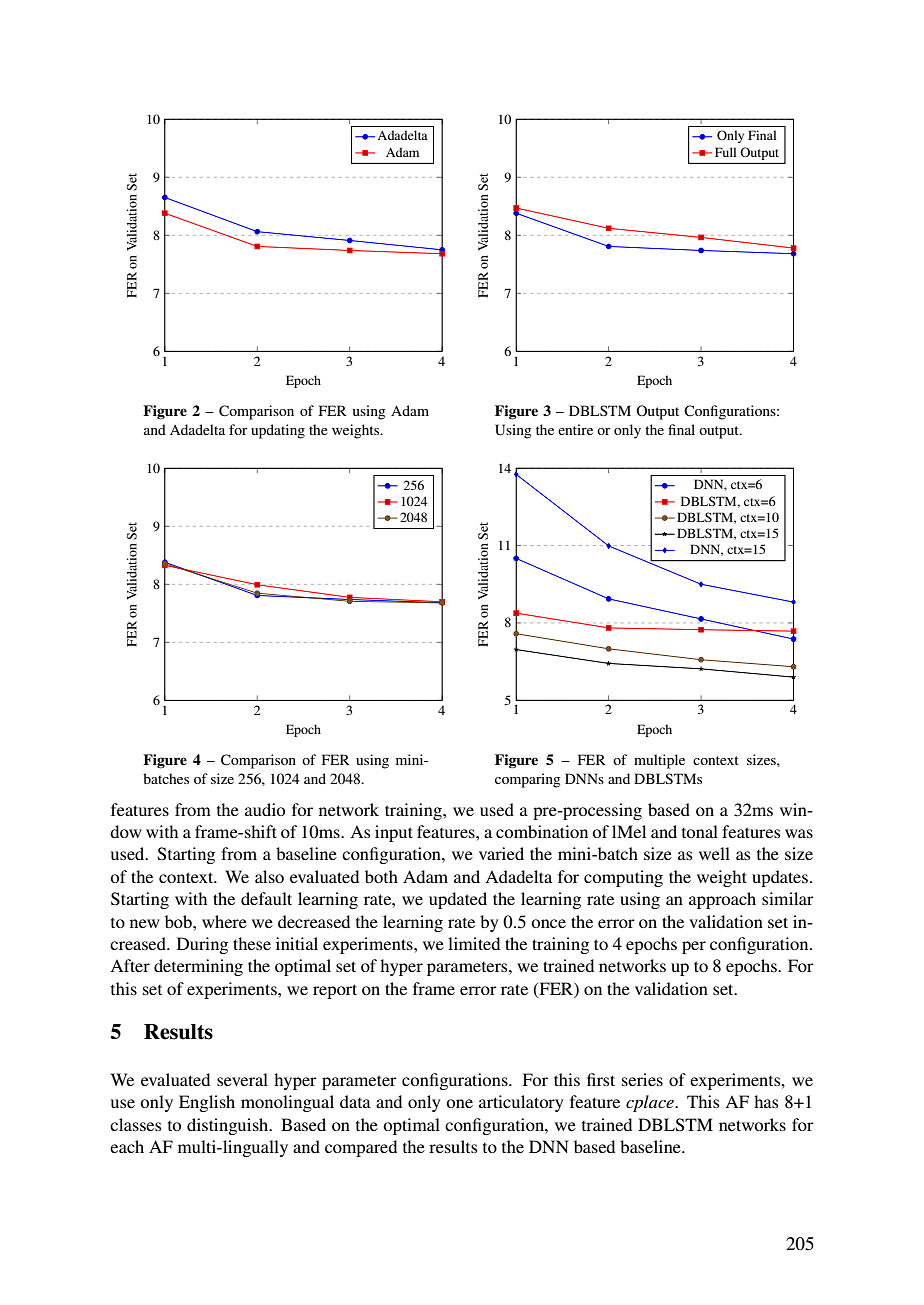 The image size is (924, 1305). What do you see at coordinates (459, 1103) in the document?
I see `one` at bounding box center [459, 1103].
